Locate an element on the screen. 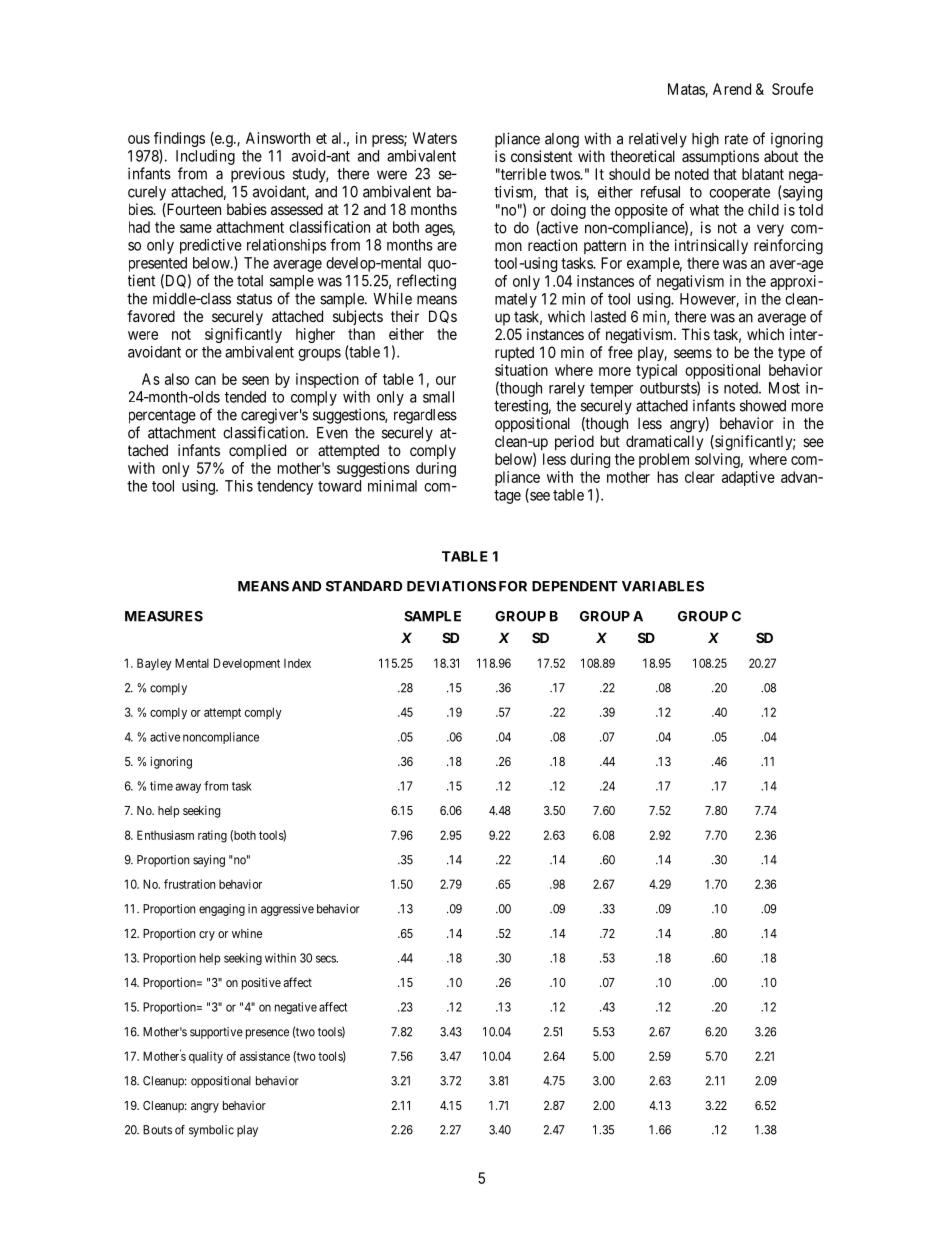 Image resolution: width=952 pixels, height=1233 pixels. MEASURES is located at coordinates (164, 616).
